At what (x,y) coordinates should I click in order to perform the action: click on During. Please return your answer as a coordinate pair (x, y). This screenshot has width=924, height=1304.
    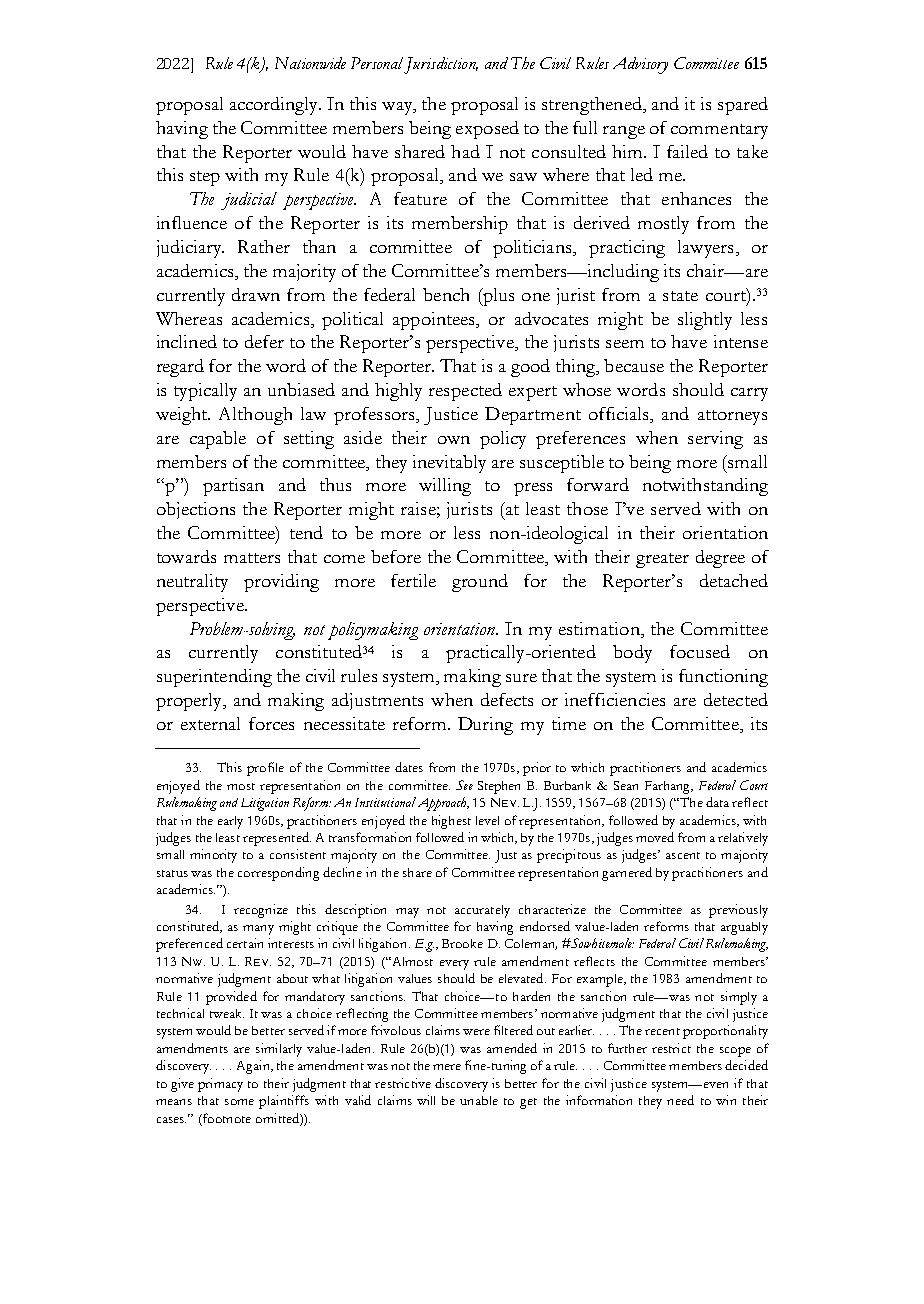
    Looking at the image, I should click on (485, 726).
